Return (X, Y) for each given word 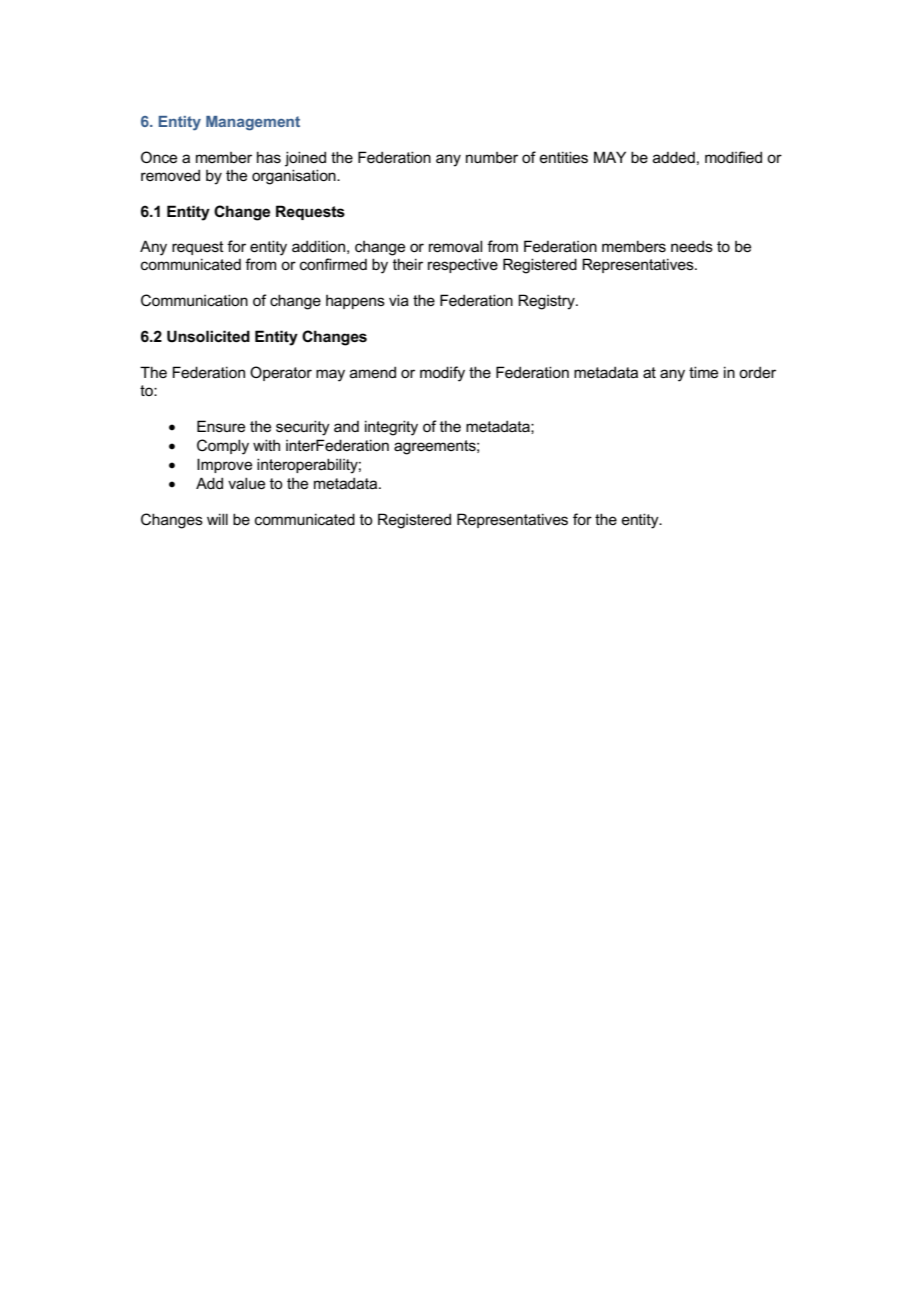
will (217, 519)
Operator (281, 373)
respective (463, 265)
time (703, 372)
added (674, 157)
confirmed (333, 264)
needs (692, 246)
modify (442, 374)
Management (253, 123)
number (492, 157)
